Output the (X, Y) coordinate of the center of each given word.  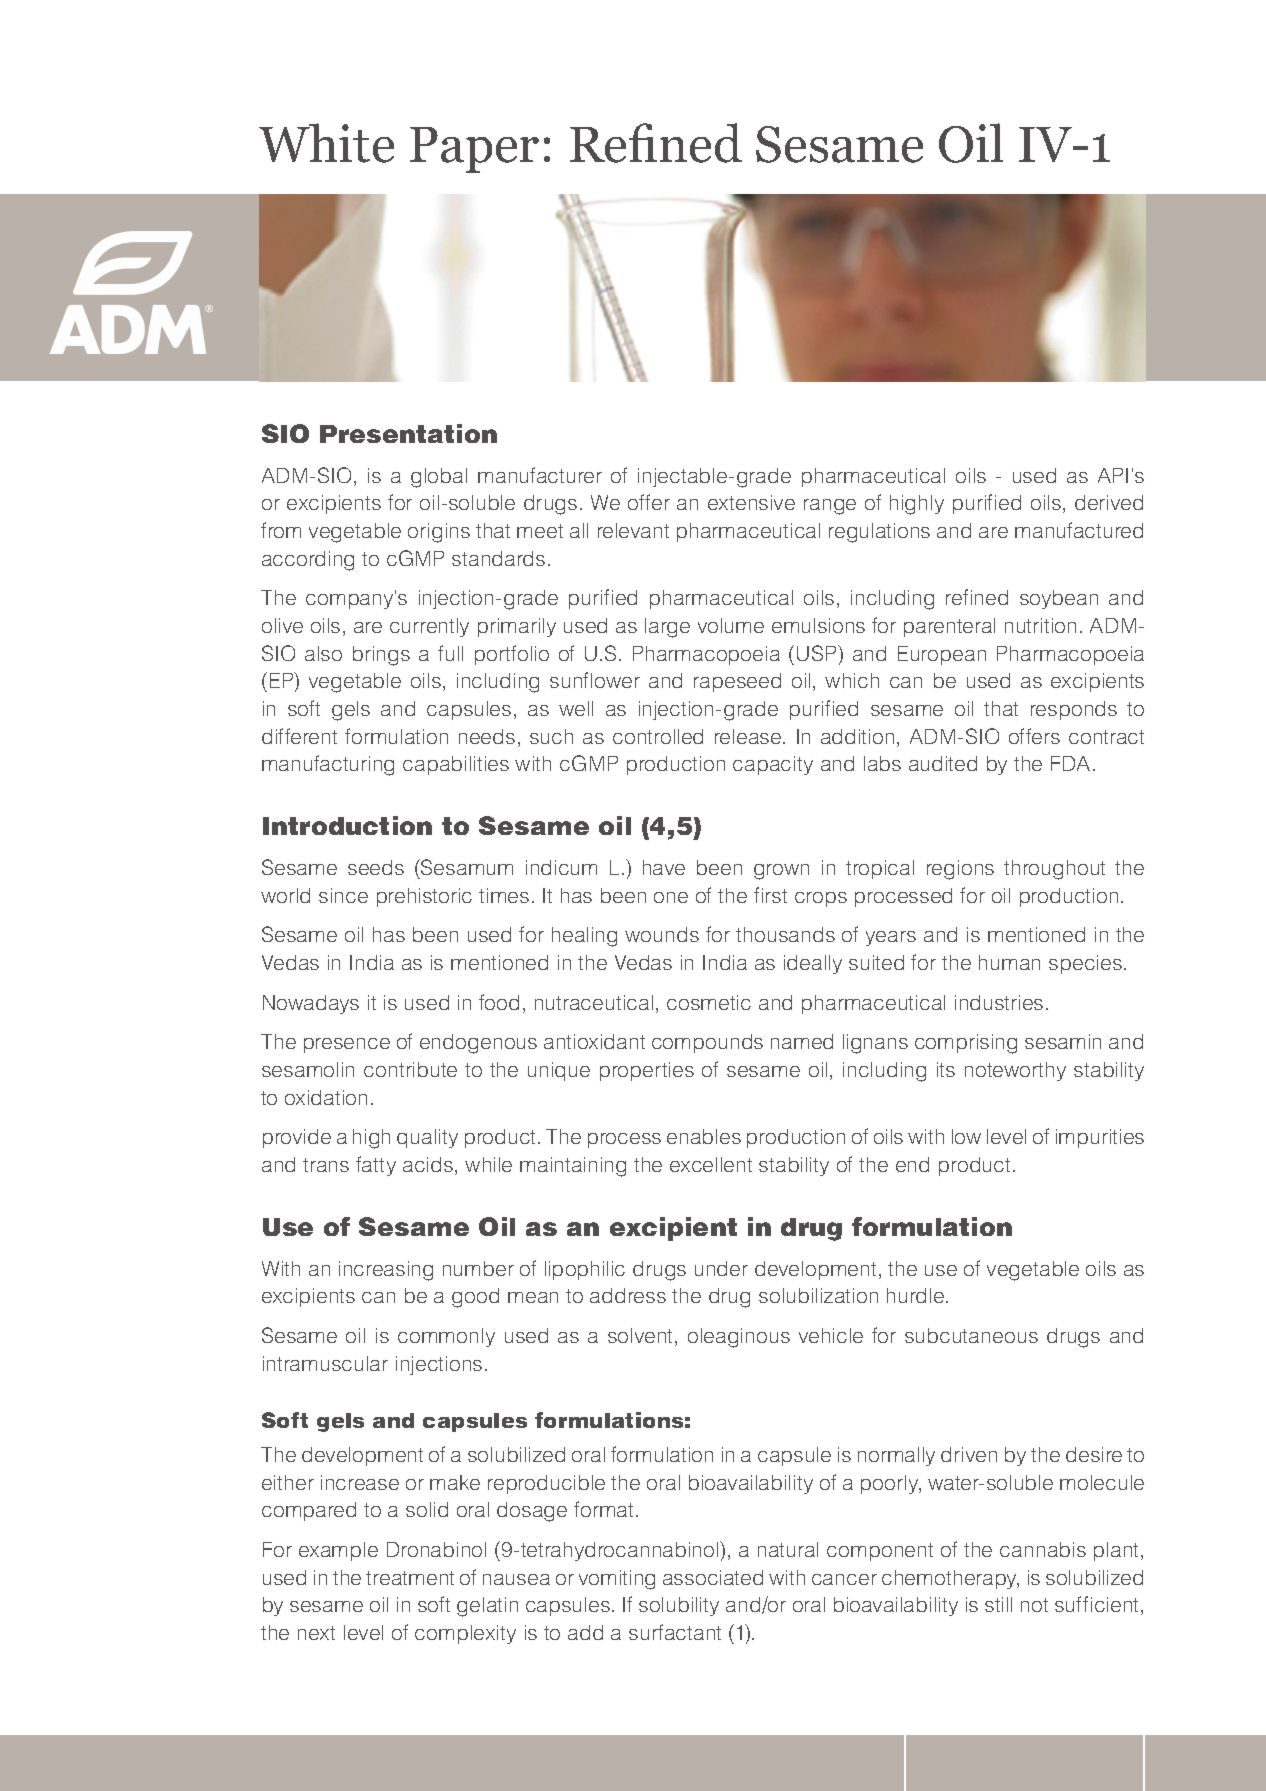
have (664, 867)
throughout (1054, 870)
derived (1109, 502)
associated (713, 1577)
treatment (410, 1578)
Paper (474, 150)
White (326, 143)
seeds (376, 867)
